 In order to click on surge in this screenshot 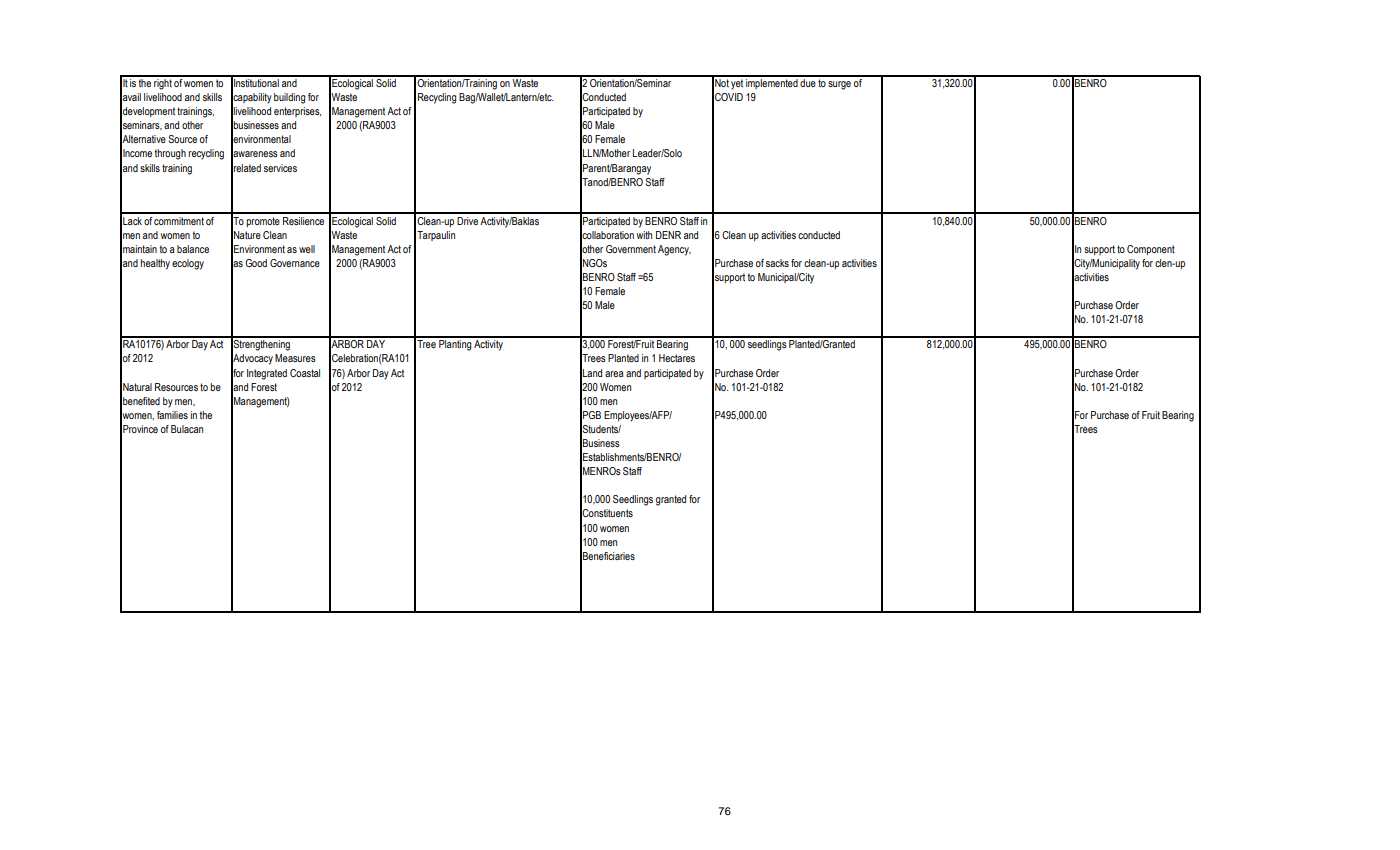, I will do `click(839, 85)`.
